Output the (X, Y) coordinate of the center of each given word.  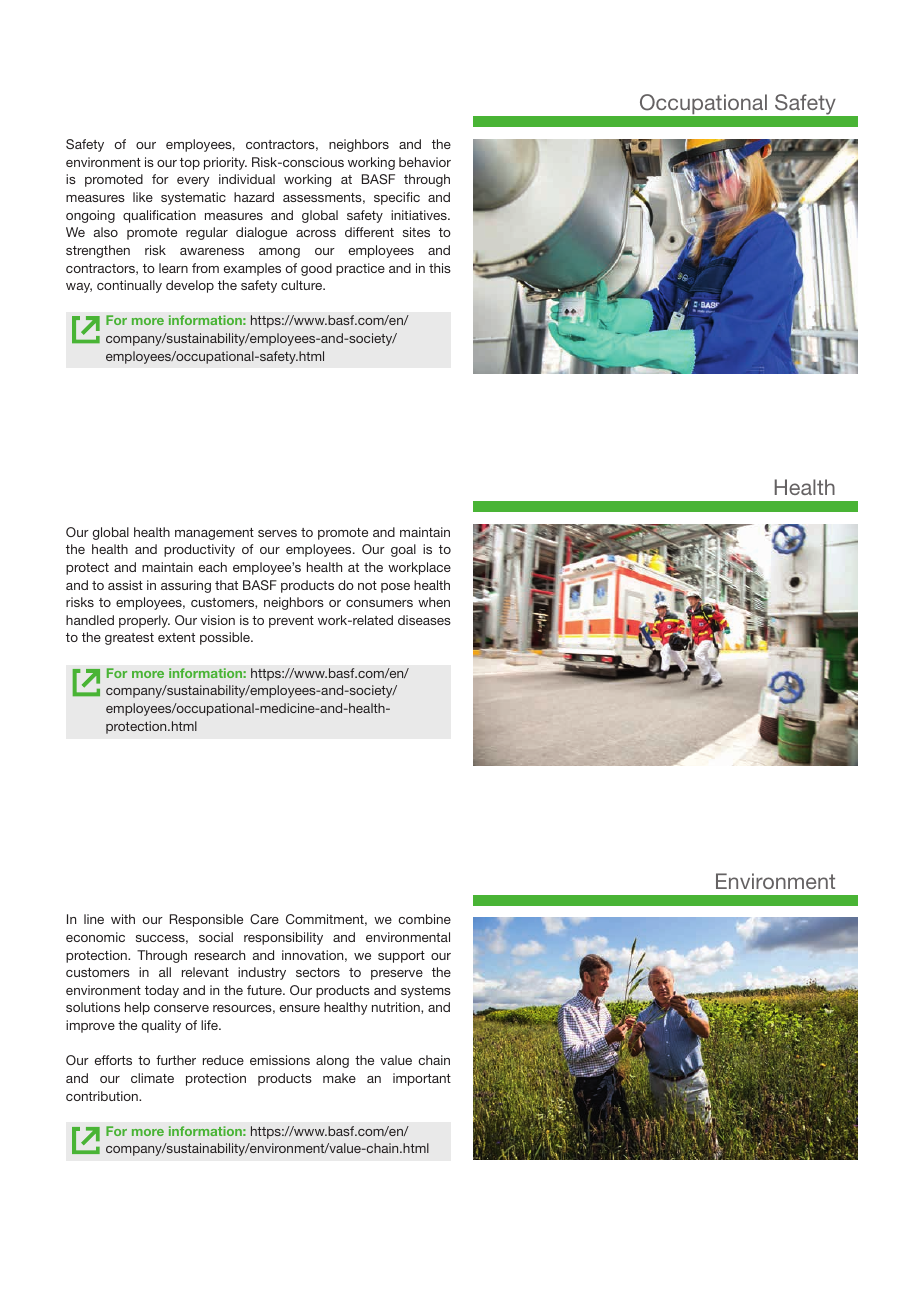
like (143, 197)
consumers (379, 603)
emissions (280, 1060)
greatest (129, 639)
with (123, 919)
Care (264, 919)
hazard (254, 197)
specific (397, 198)
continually (129, 286)
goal (403, 550)
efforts (113, 1060)
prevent (291, 622)
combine (424, 919)
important (422, 1079)
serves (277, 533)
